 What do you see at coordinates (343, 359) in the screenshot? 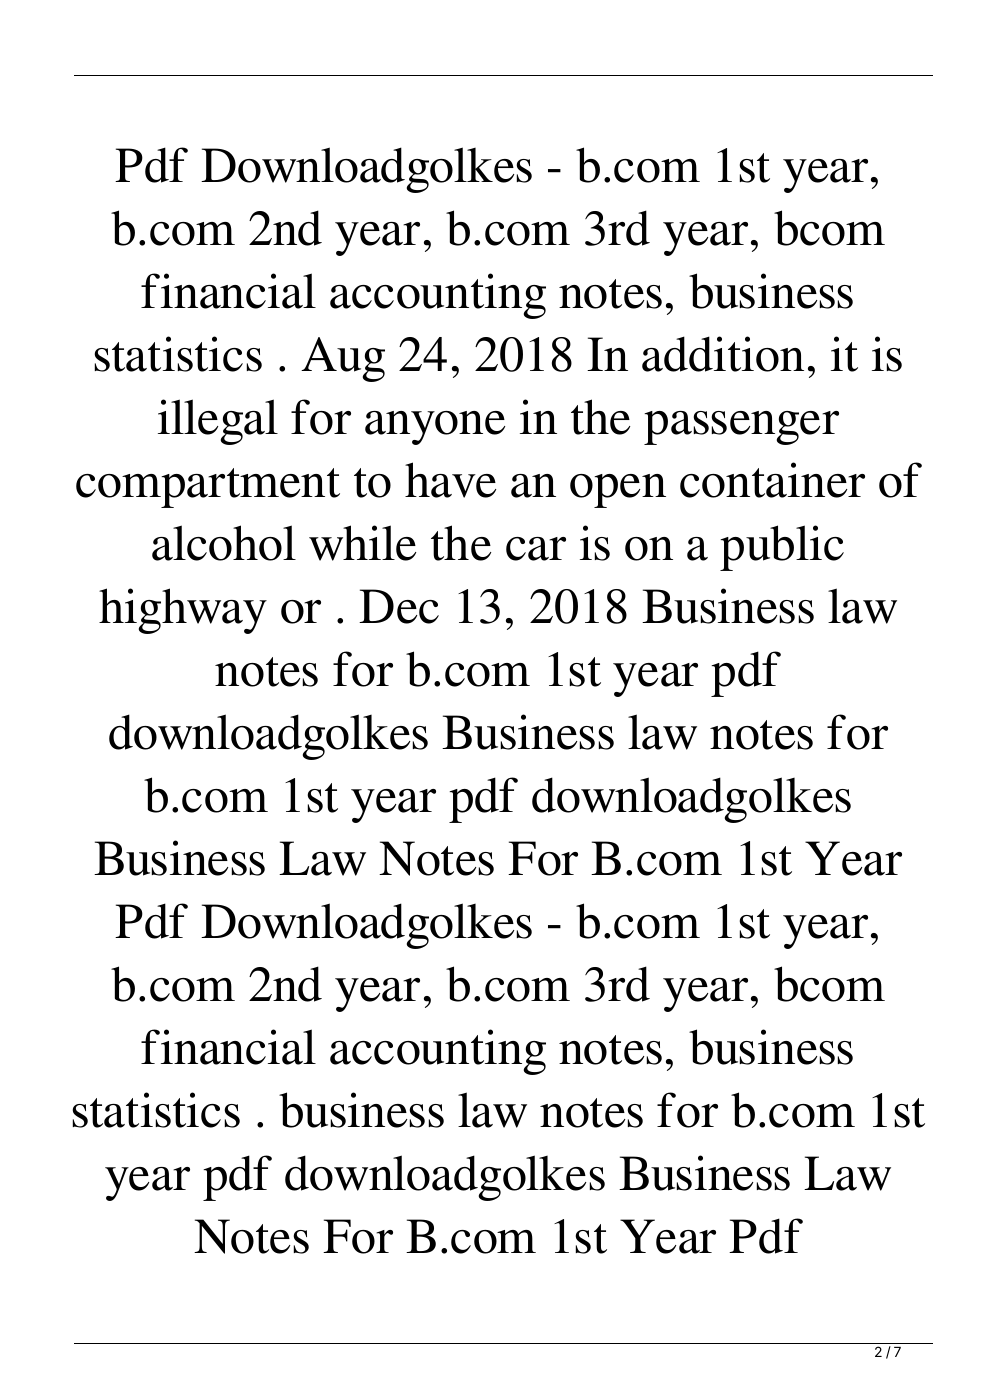
I see `Aug` at bounding box center [343, 359].
